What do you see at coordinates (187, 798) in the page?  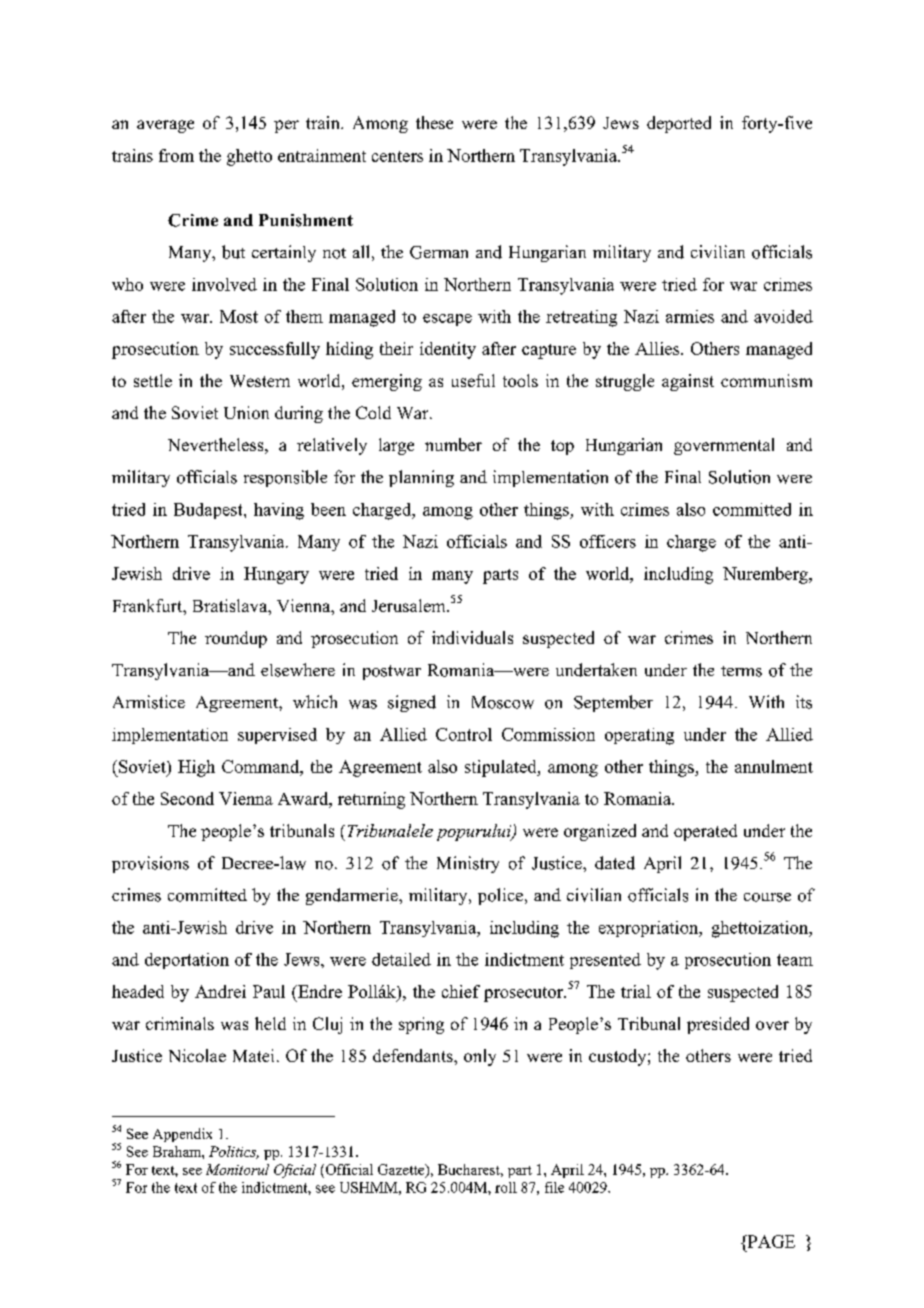 I see `Second` at bounding box center [187, 798].
